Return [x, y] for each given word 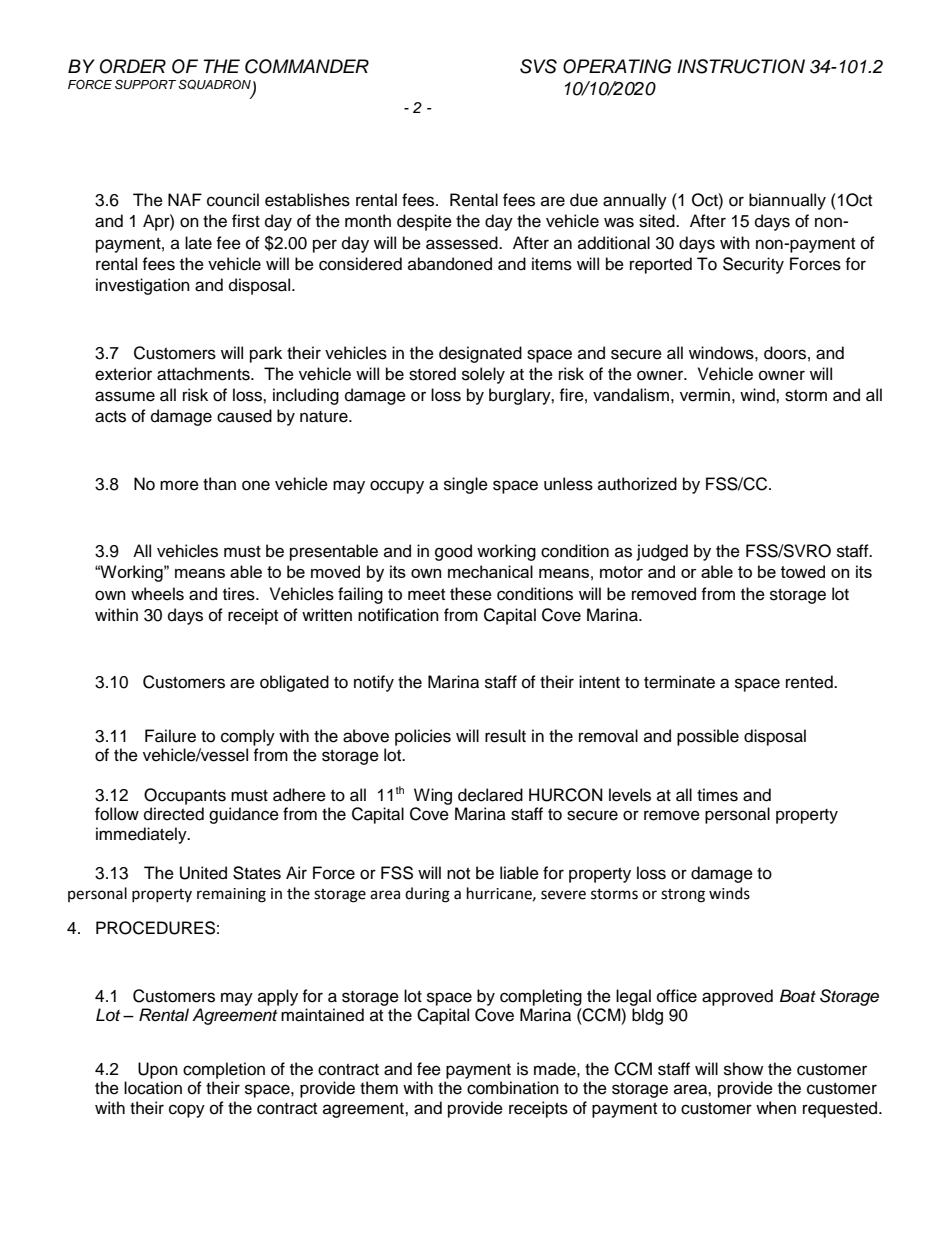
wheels [157, 594]
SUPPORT [147, 84]
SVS [538, 66]
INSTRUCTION [741, 66]
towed [803, 571]
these [471, 594]
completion [224, 1070]
